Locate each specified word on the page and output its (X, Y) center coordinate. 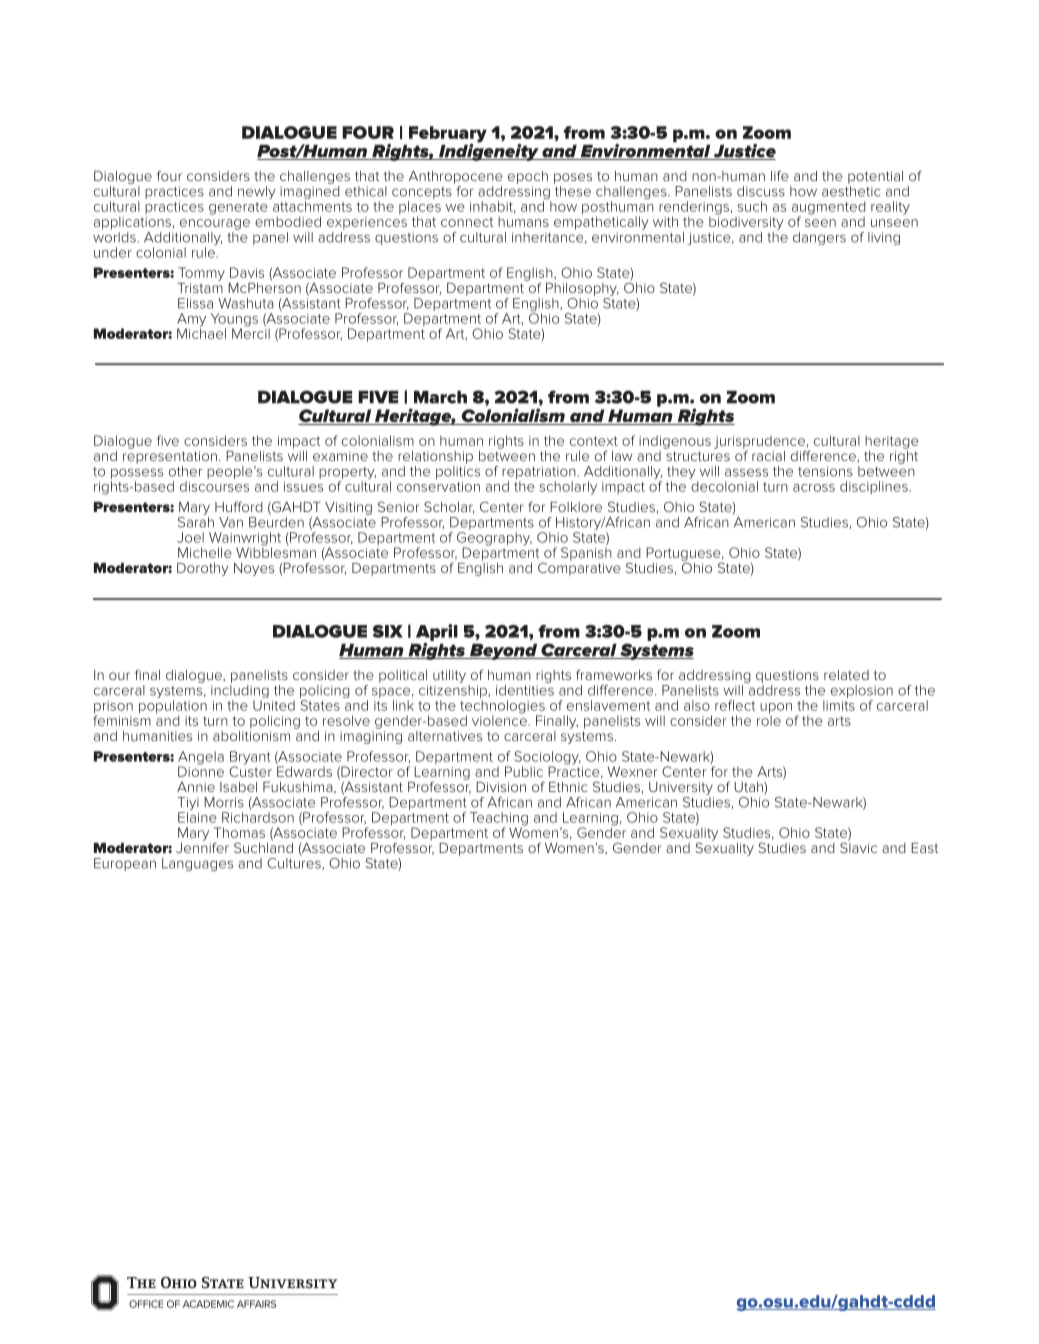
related (846, 675)
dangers (819, 238)
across (814, 488)
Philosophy (582, 289)
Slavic (858, 846)
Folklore (576, 507)
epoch (528, 177)
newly (257, 192)
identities (525, 690)
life (780, 175)
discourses (214, 486)
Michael (201, 332)
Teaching (499, 820)
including (240, 693)
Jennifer (202, 846)
